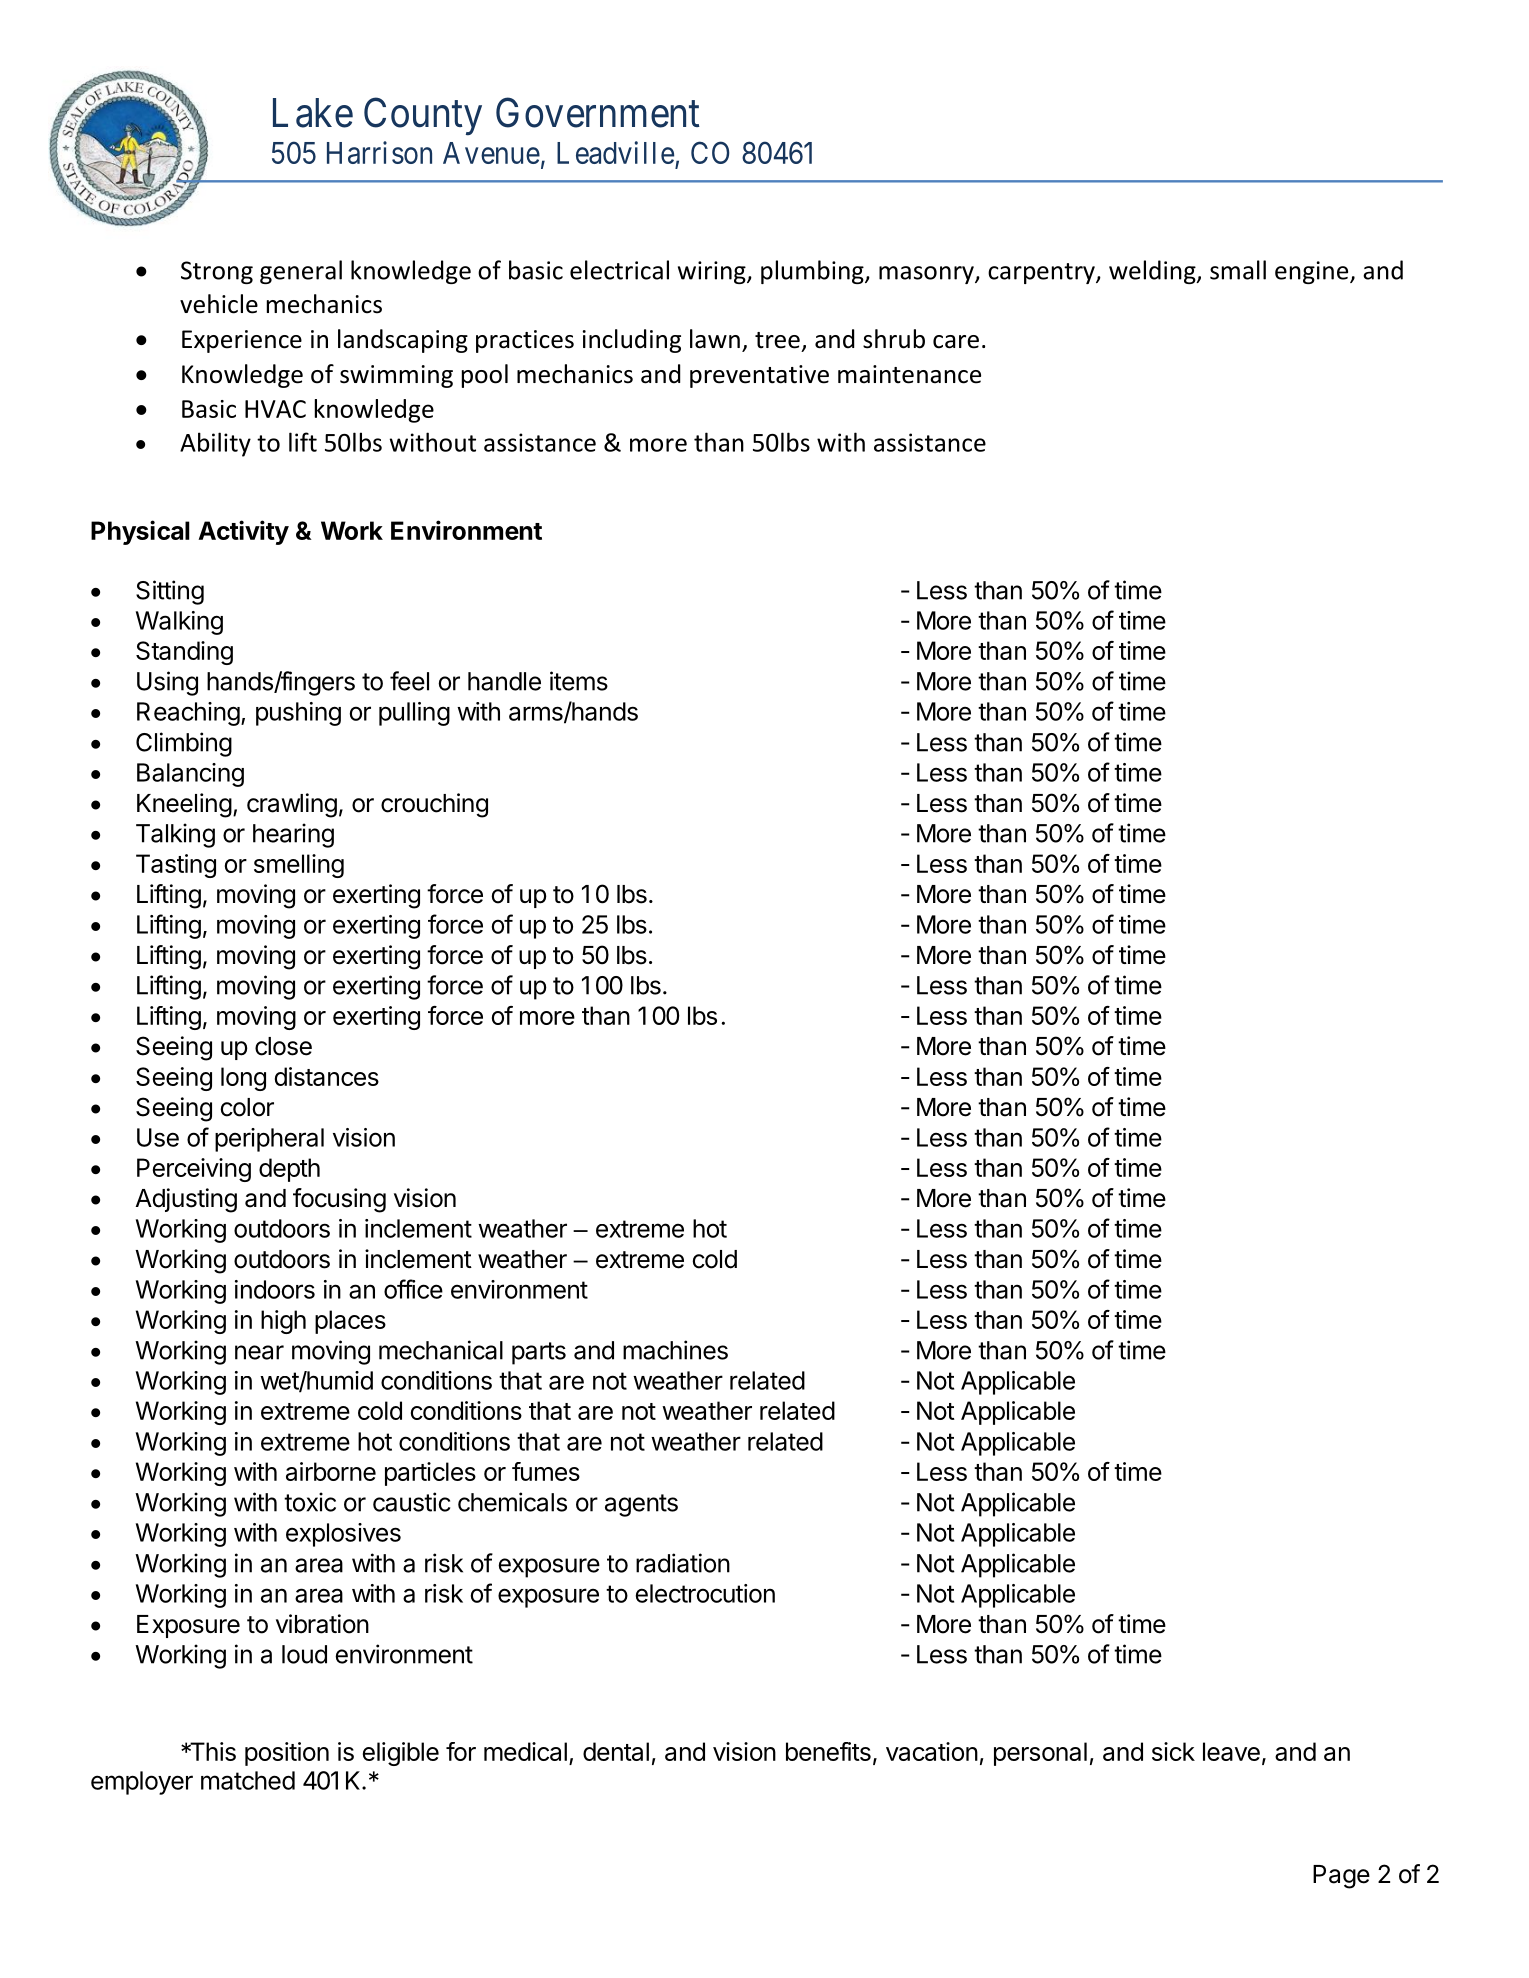 Image resolution: width=1529 pixels, height=1978 pixels. What do you see at coordinates (379, 152) in the screenshot?
I see `Harrison` at bounding box center [379, 152].
